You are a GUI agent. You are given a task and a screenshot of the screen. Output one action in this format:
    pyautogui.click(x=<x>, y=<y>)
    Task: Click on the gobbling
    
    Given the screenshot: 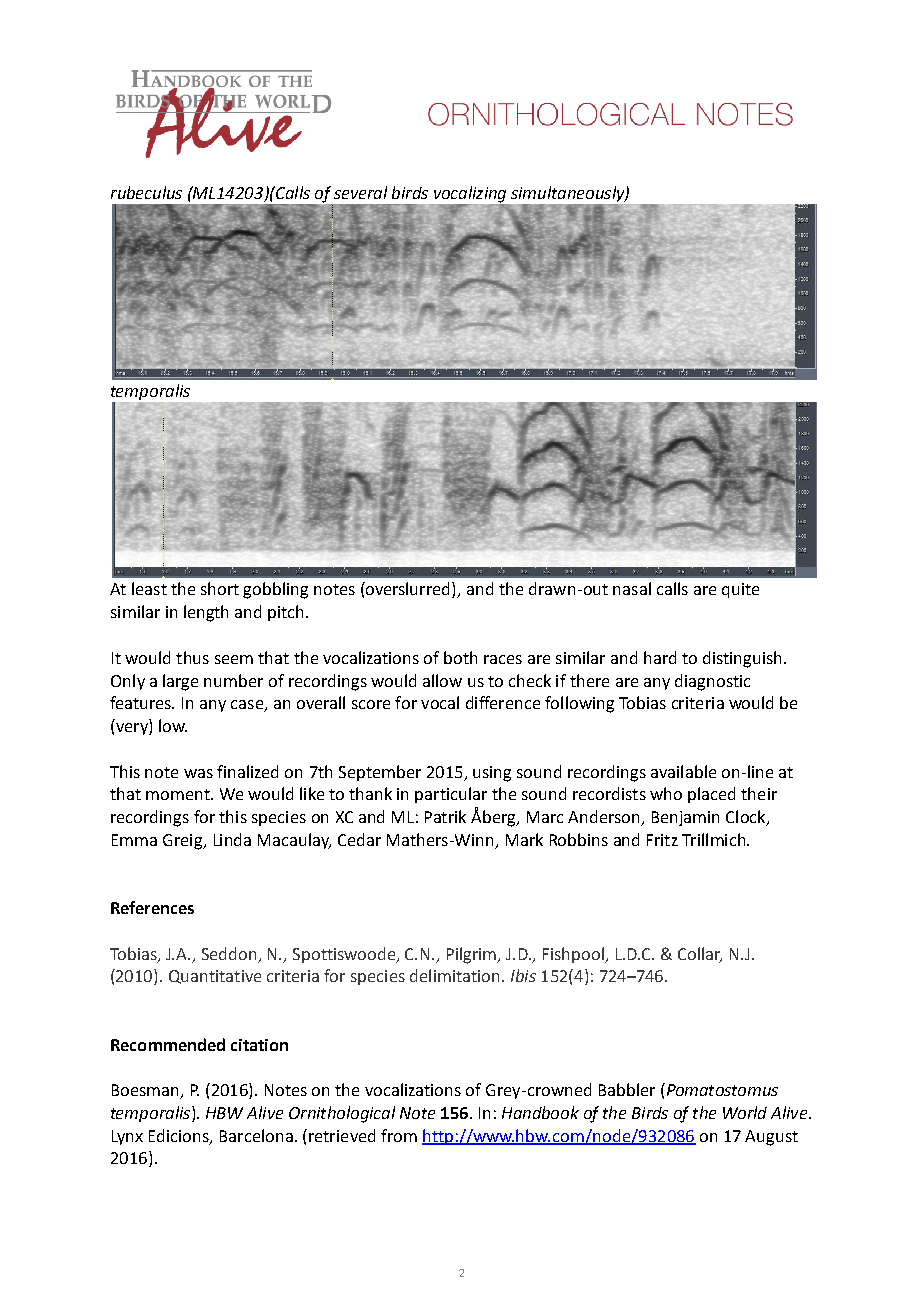 What is the action you would take?
    pyautogui.click(x=275, y=590)
